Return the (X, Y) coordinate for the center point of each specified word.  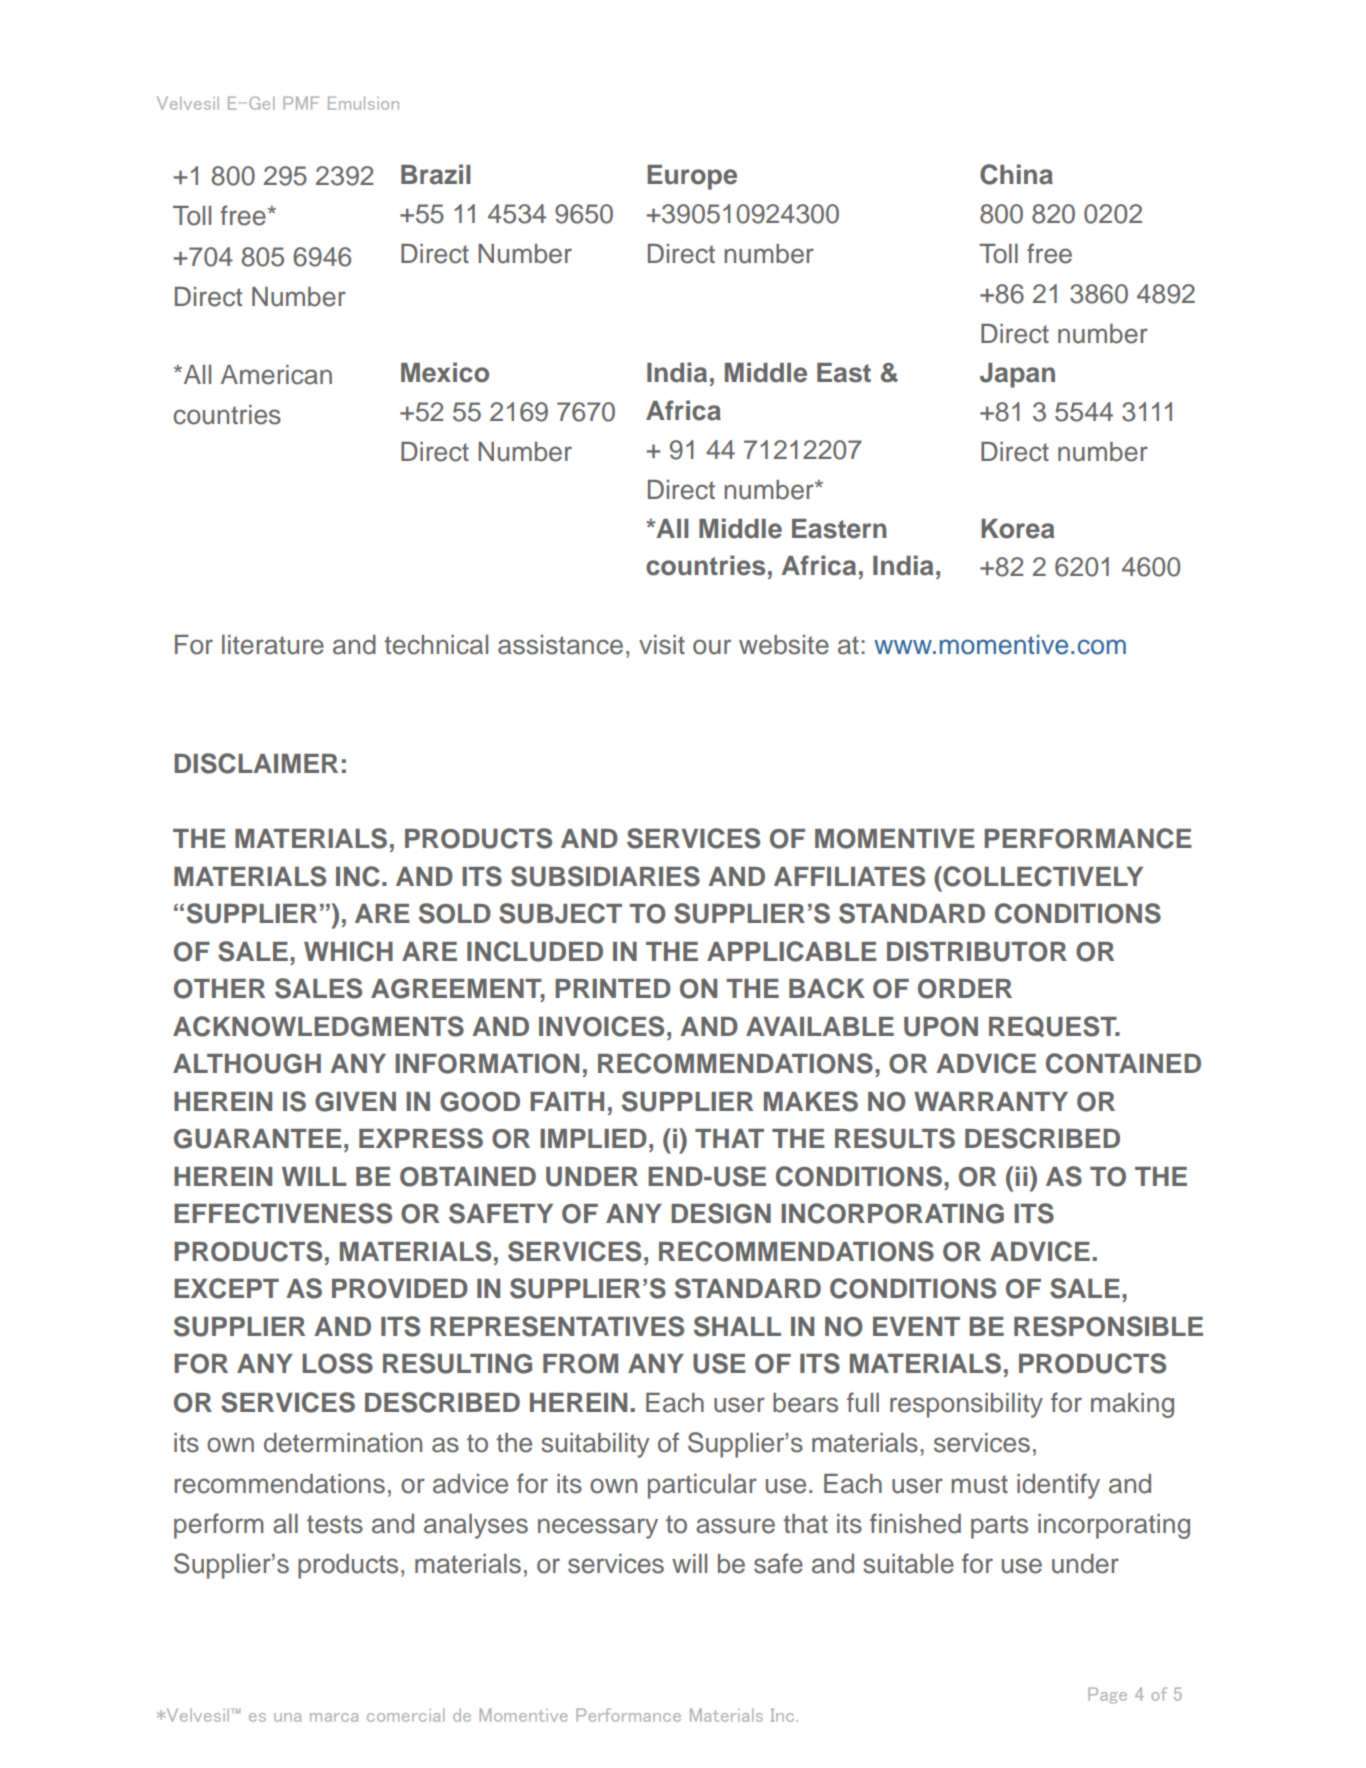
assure (735, 1526)
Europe (692, 177)
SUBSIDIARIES (605, 876)
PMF (301, 103)
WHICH (348, 951)
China (1016, 174)
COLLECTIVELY (1042, 876)
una (287, 1717)
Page (1107, 1695)
